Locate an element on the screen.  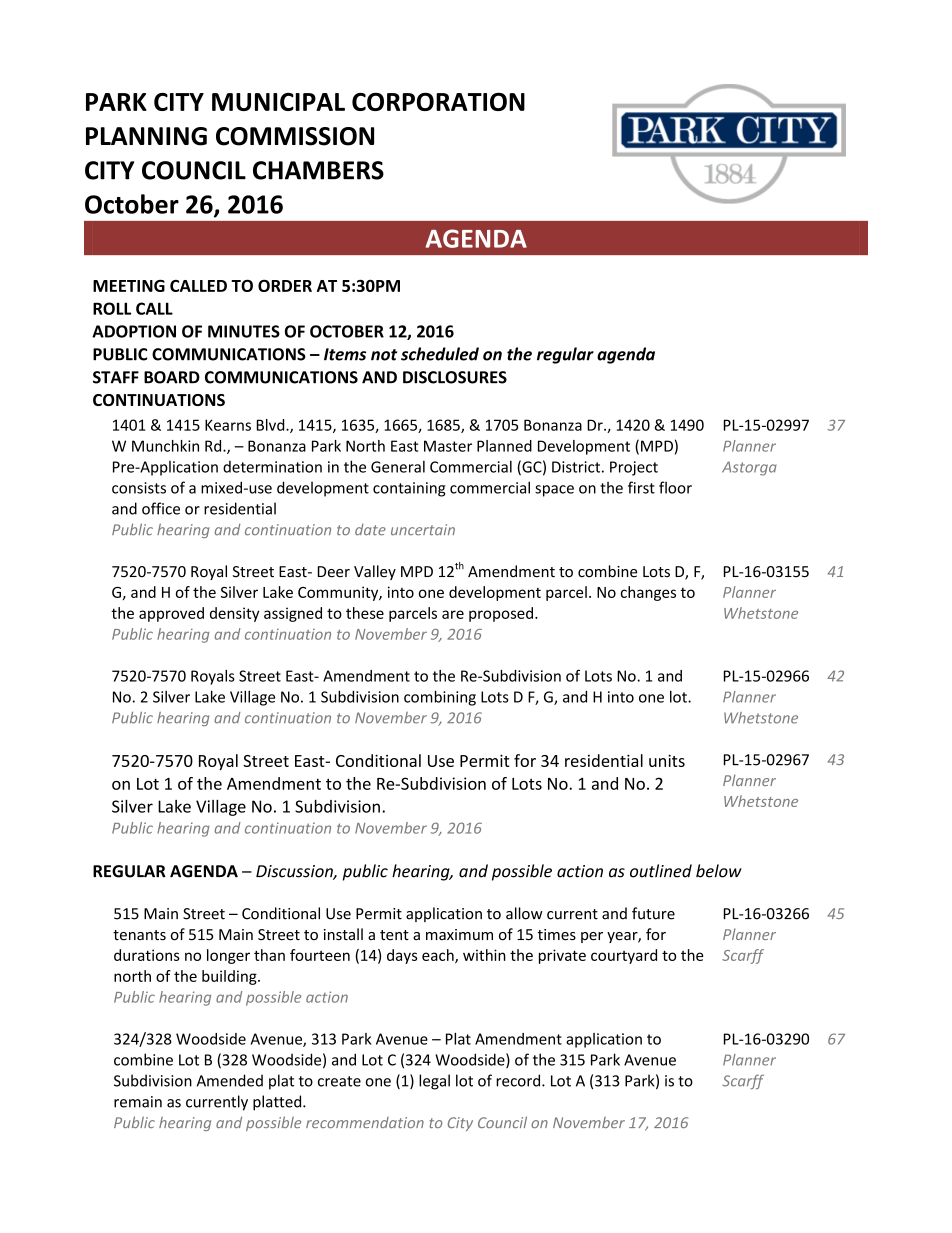
legal is located at coordinates (434, 1082).
